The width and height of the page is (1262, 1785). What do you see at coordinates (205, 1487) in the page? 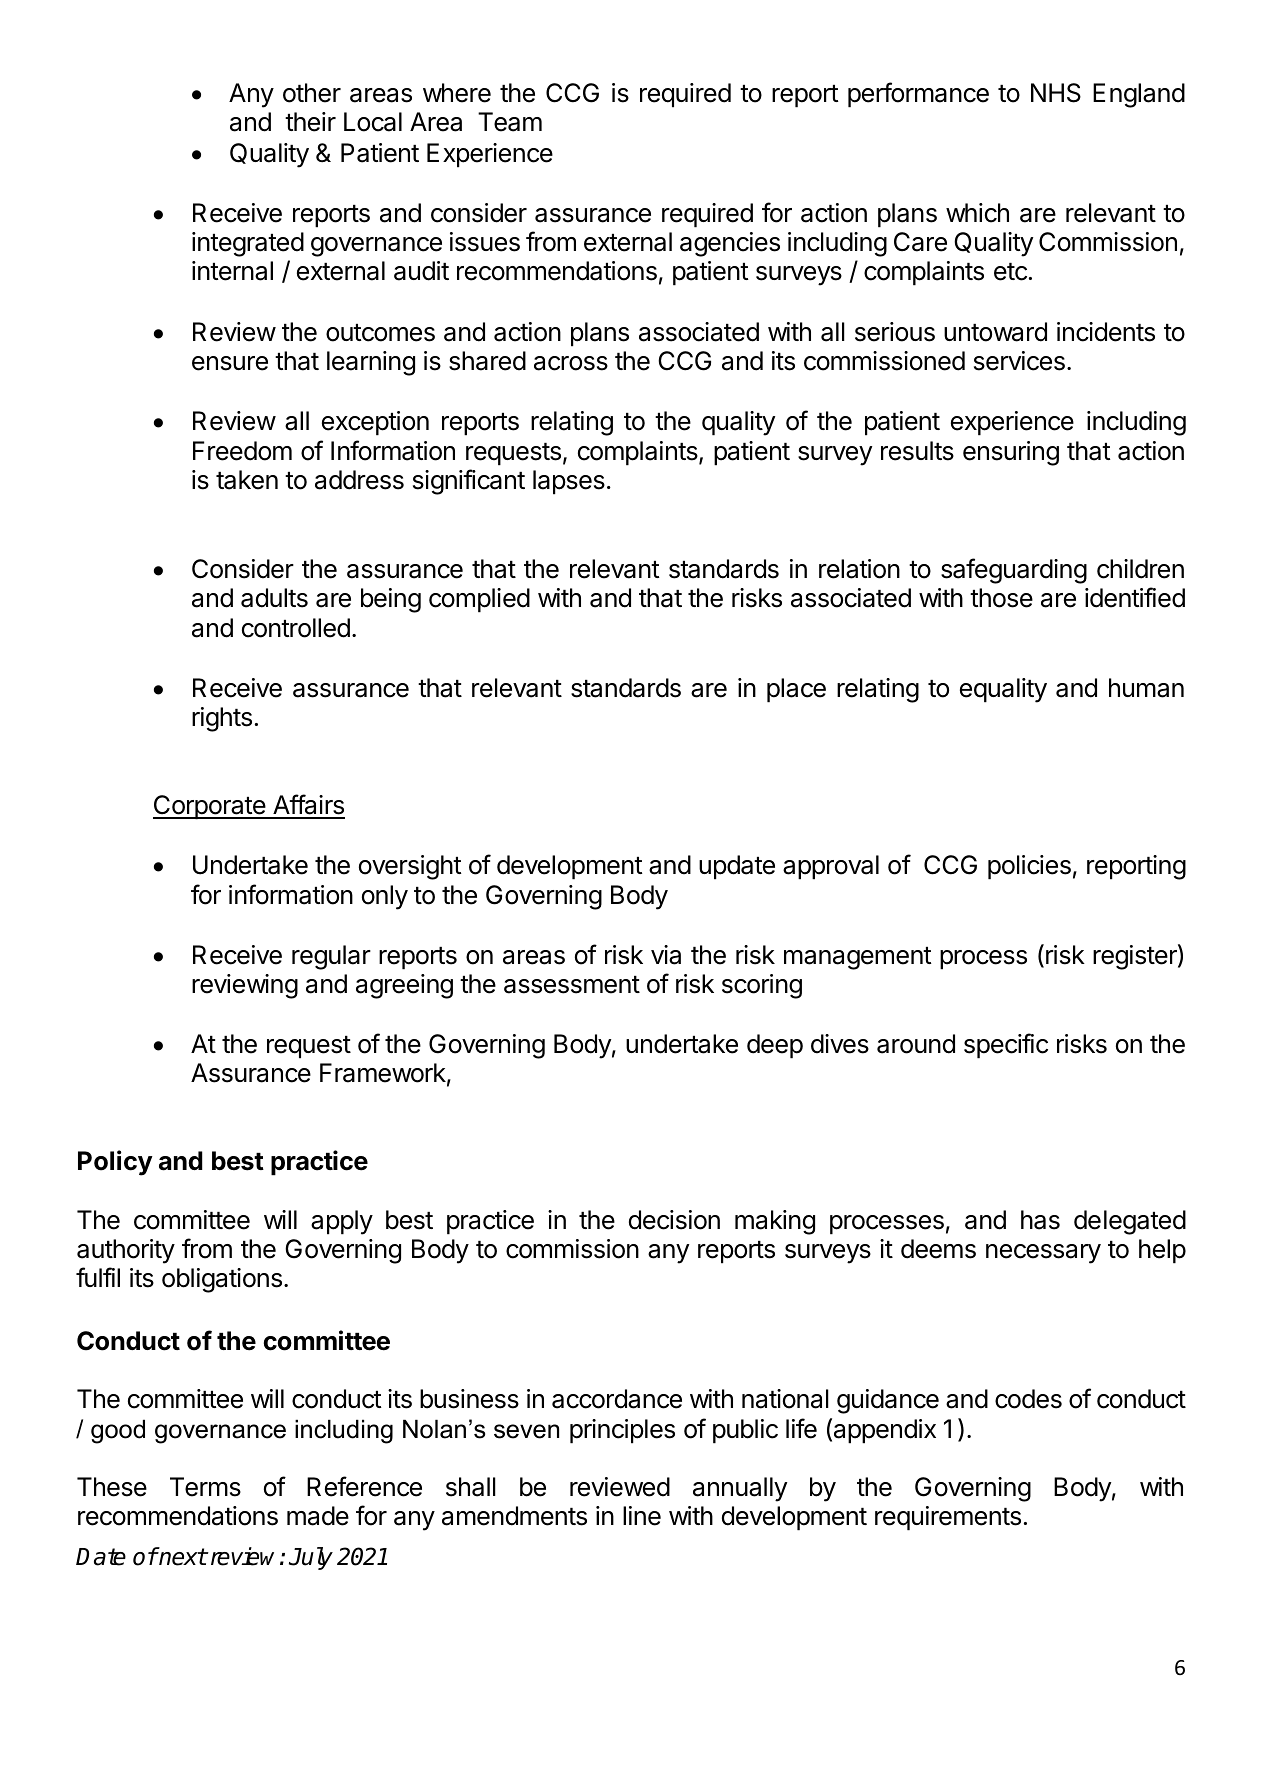
I see `Terms` at bounding box center [205, 1487].
